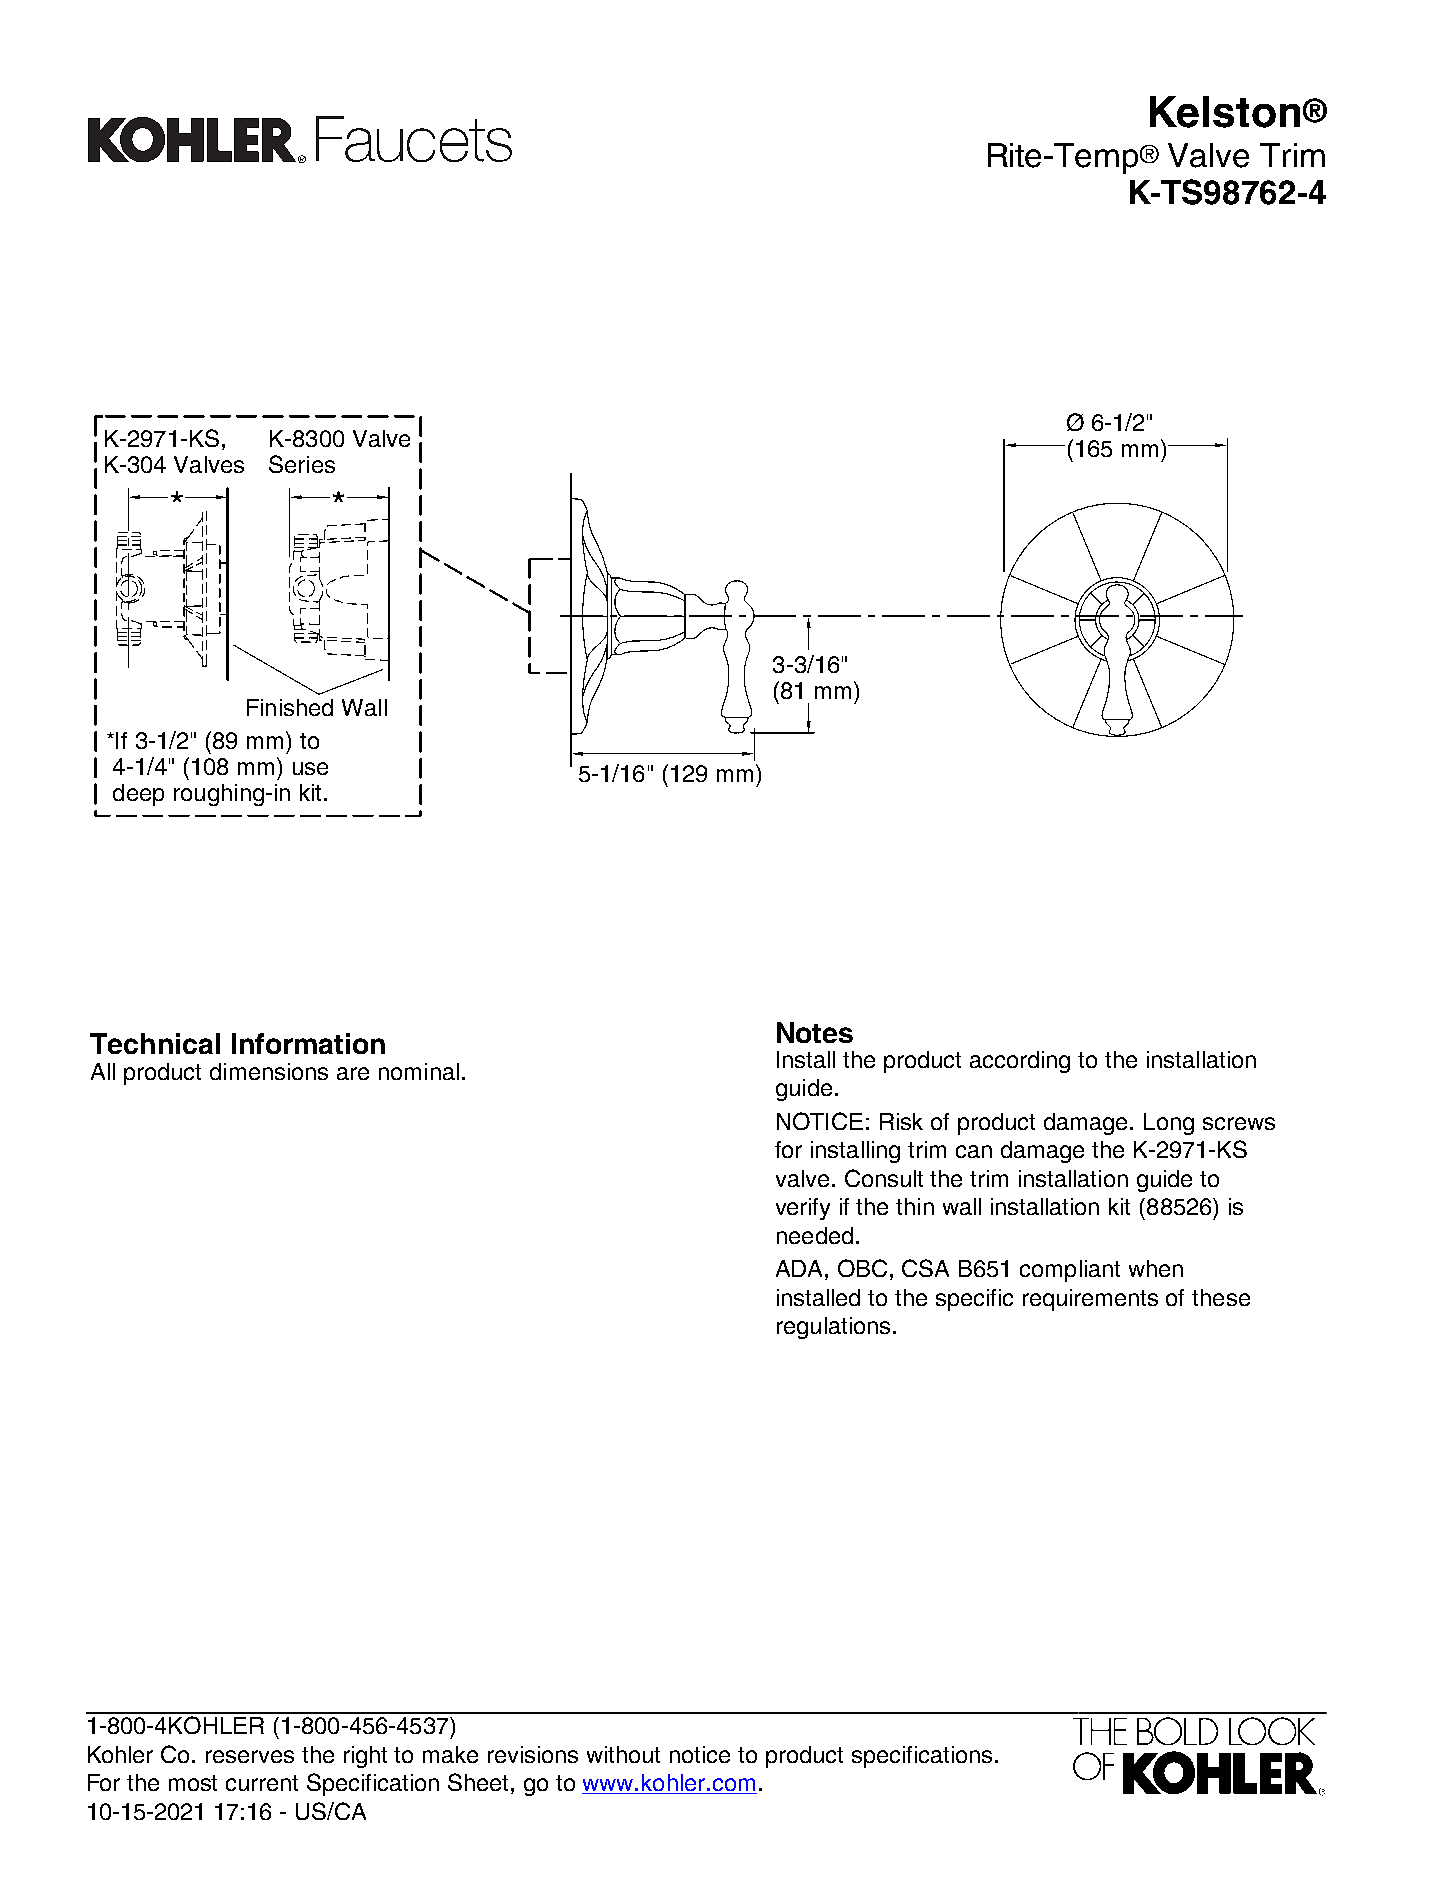 Image resolution: width=1455 pixels, height=1884 pixels. What do you see at coordinates (1090, 1300) in the document?
I see `requirements` at bounding box center [1090, 1300].
